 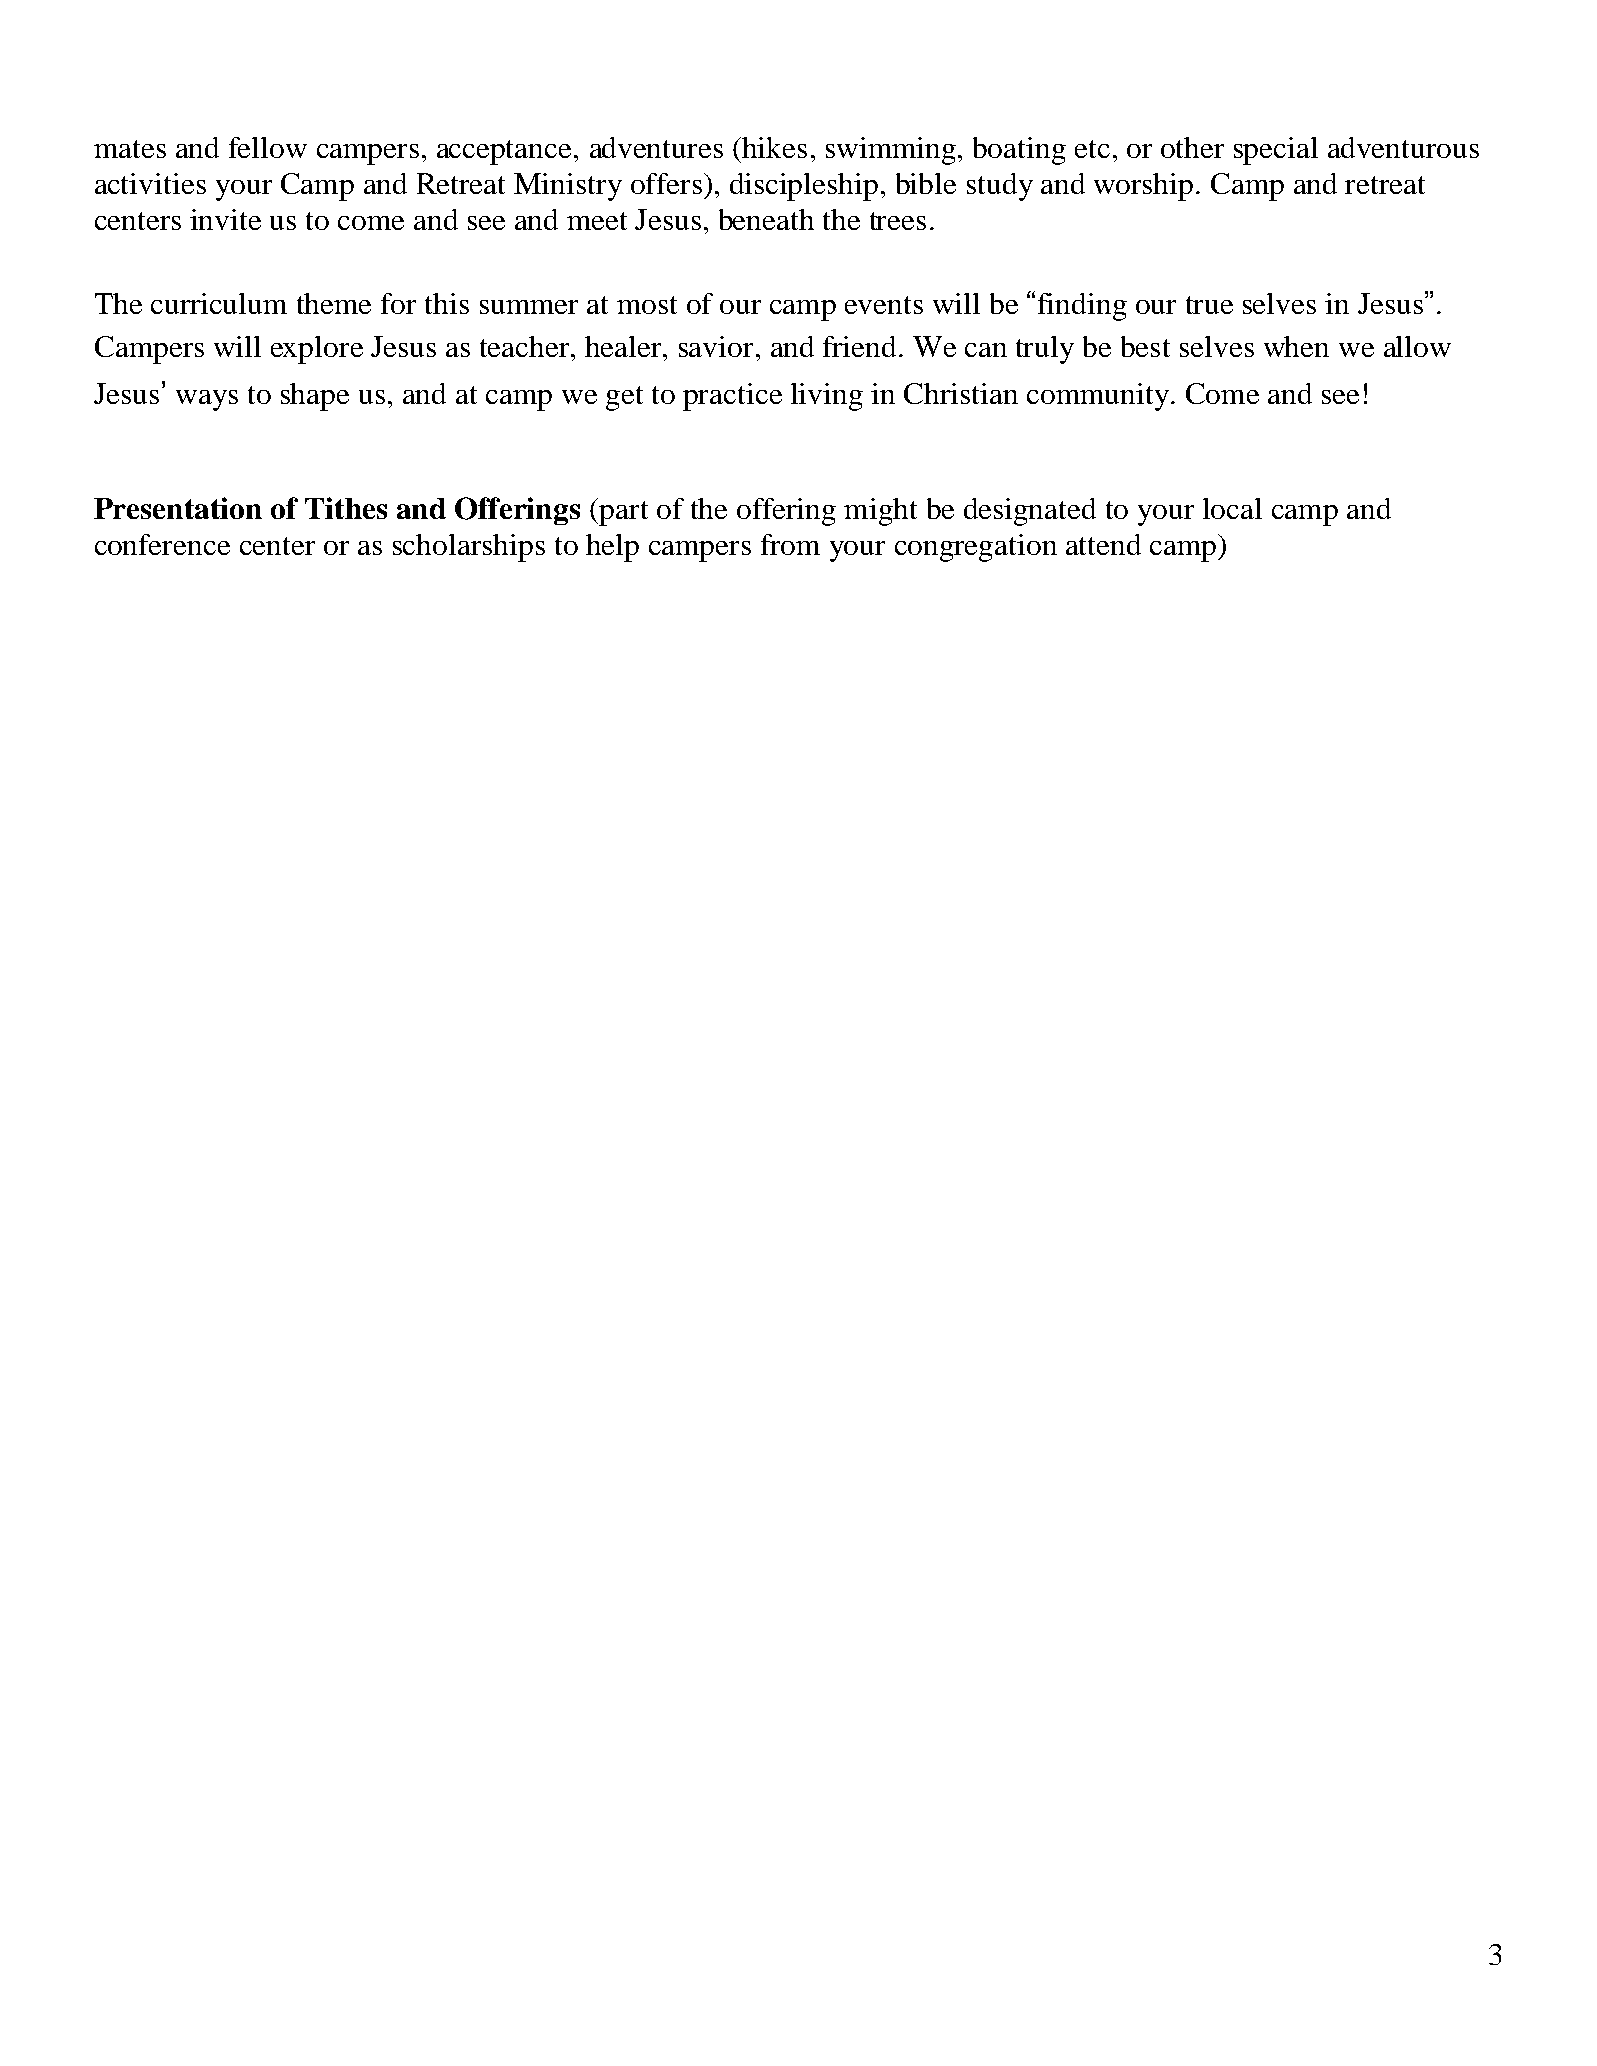 What do you see at coordinates (1276, 151) in the screenshot?
I see `special` at bounding box center [1276, 151].
